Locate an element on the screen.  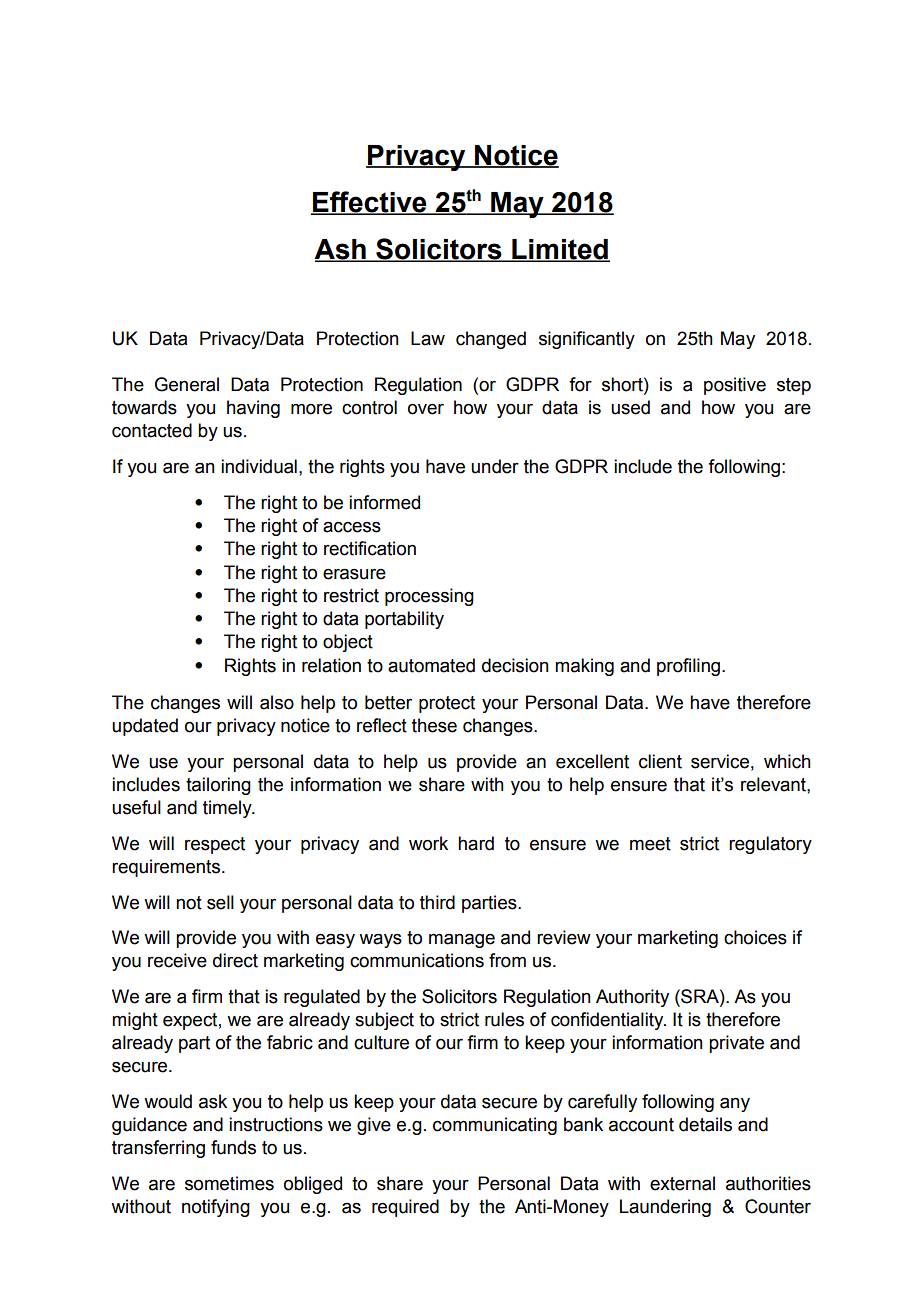
sometimes is located at coordinates (229, 1183).
